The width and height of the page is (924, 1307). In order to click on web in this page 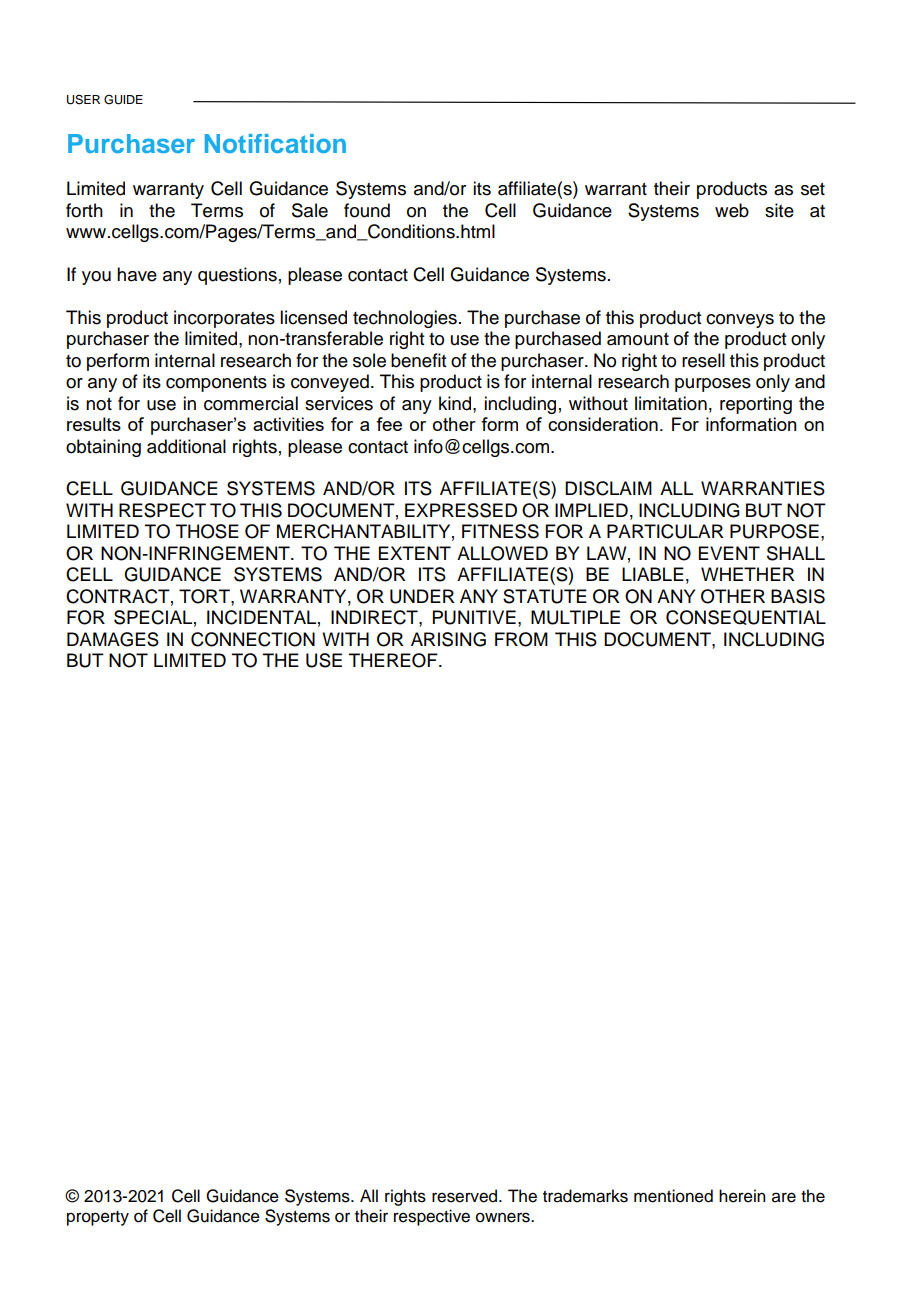, I will do `click(732, 210)`.
